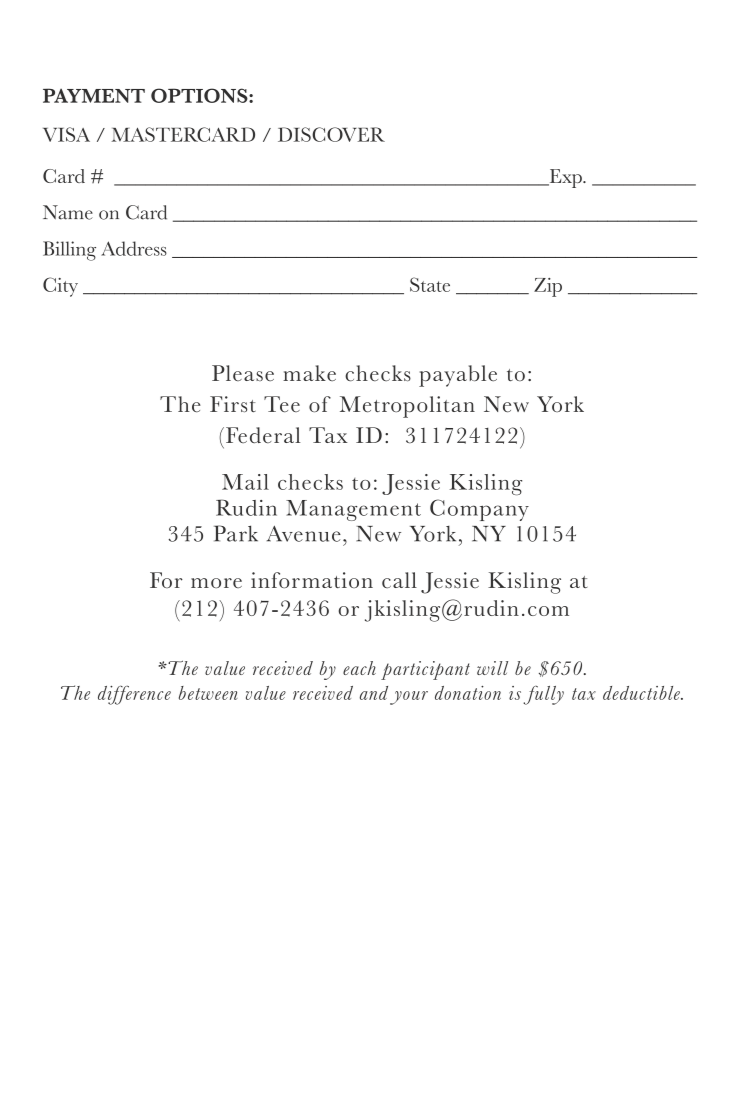 The image size is (745, 1118). What do you see at coordinates (548, 287) in the page?
I see `Zip` at bounding box center [548, 287].
